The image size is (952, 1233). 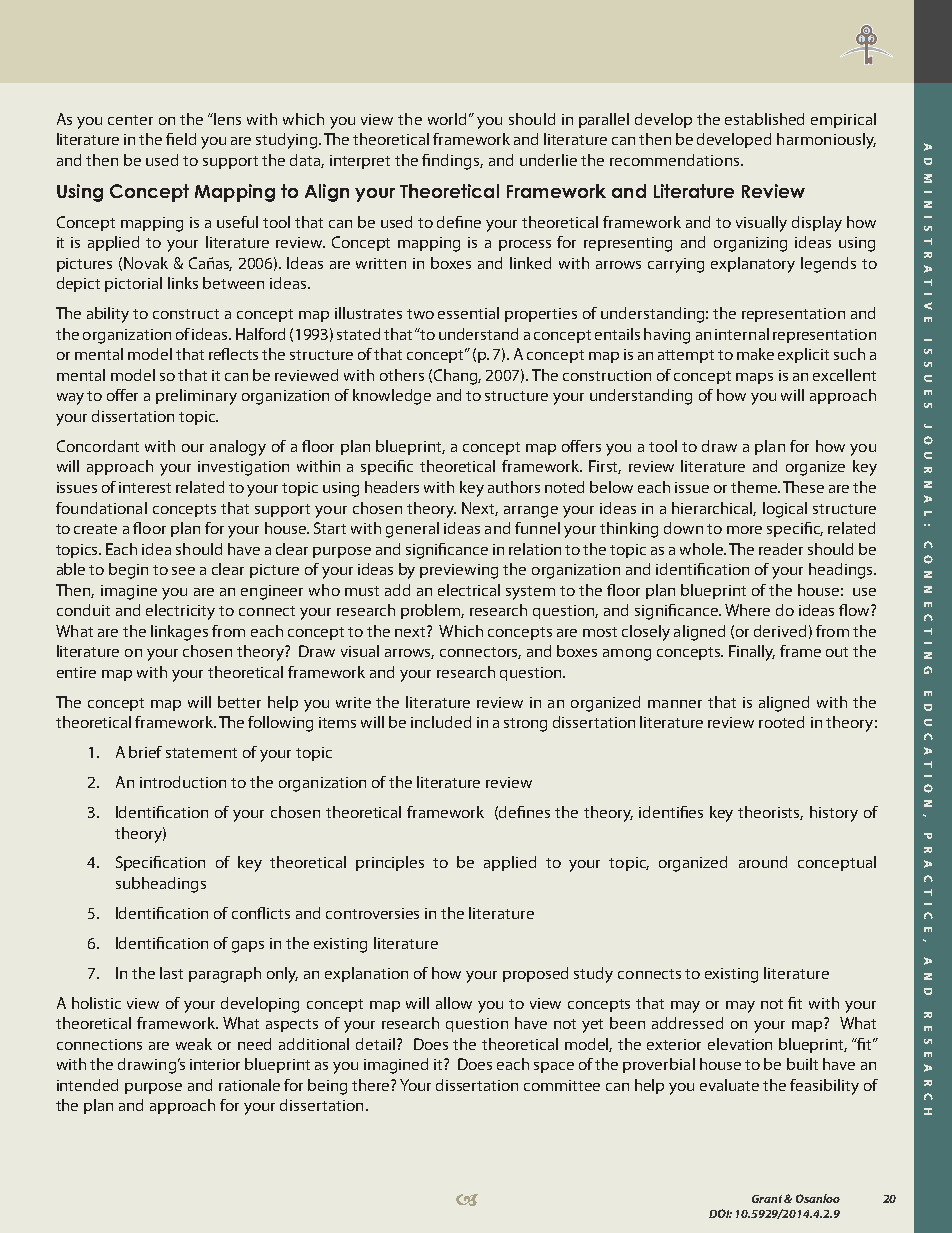 I want to click on field, so click(x=181, y=139).
